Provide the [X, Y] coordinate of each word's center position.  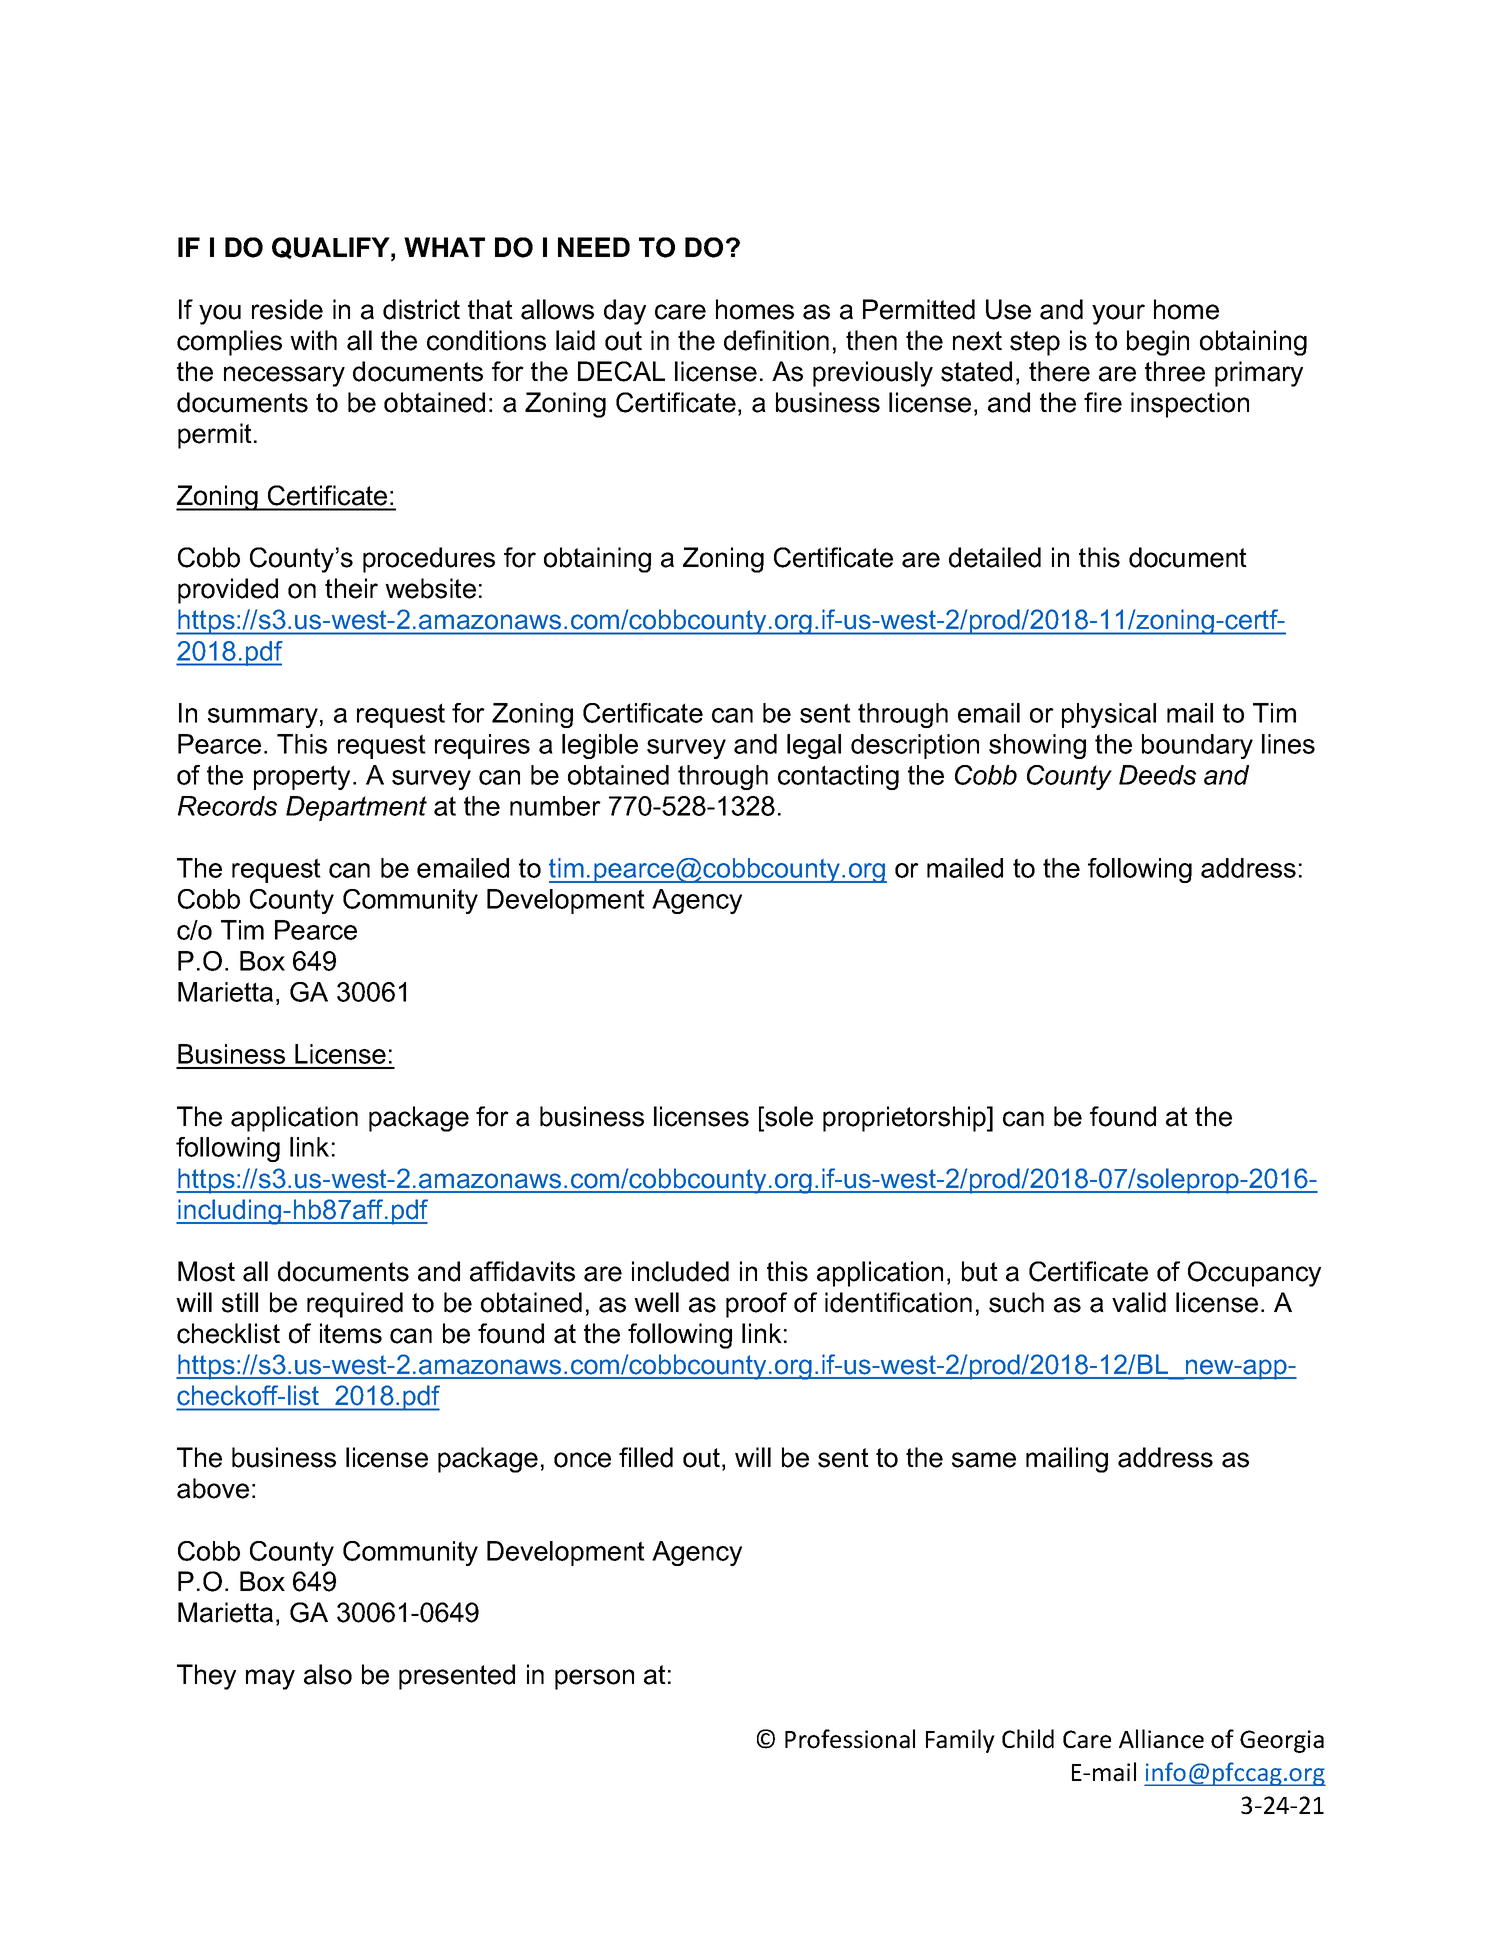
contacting [838, 777]
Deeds [1157, 775]
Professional [850, 1739]
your [1118, 314]
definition [776, 340]
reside [287, 309]
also [328, 1674]
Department [356, 808]
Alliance [1161, 1739]
